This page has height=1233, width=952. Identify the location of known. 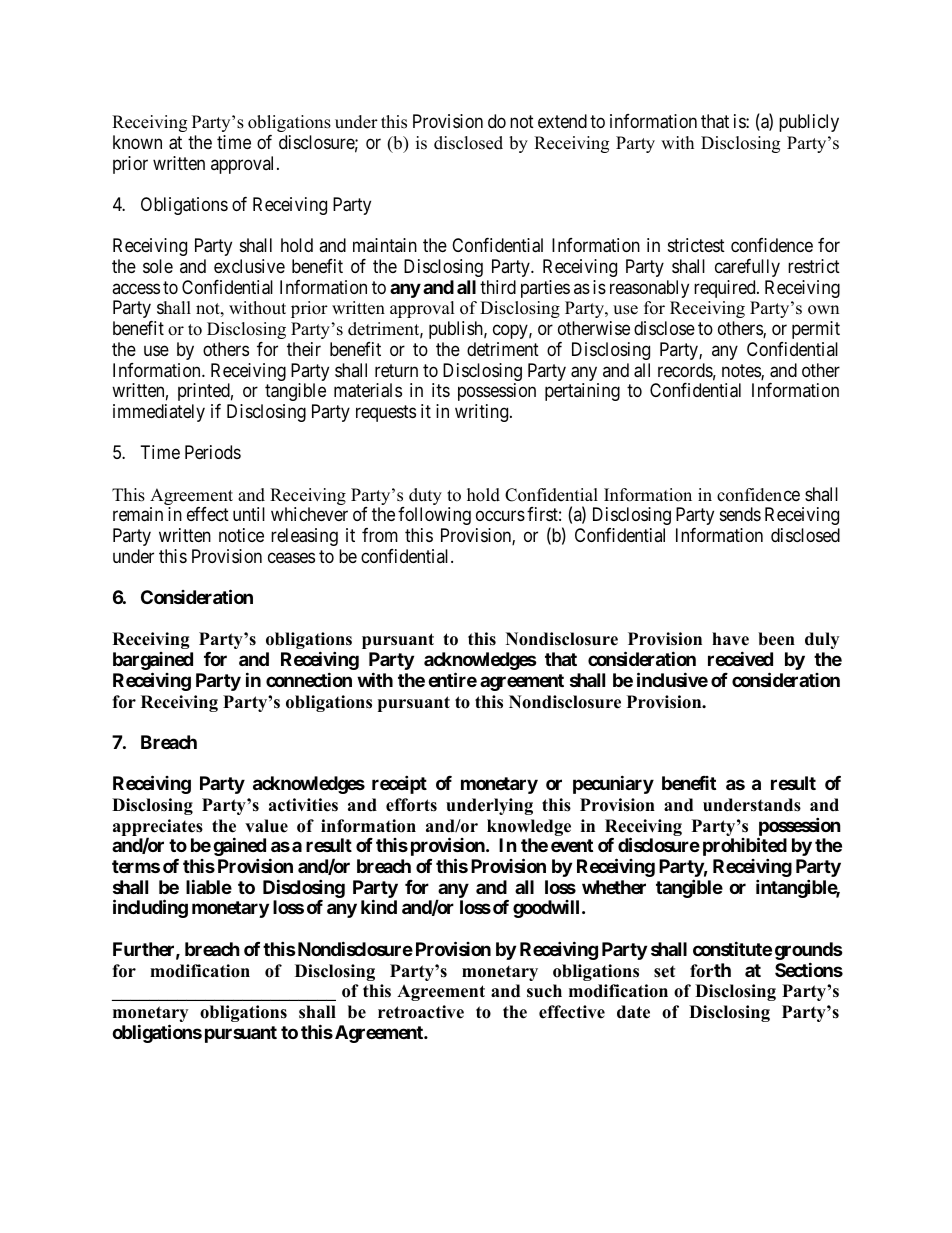
(137, 142).
